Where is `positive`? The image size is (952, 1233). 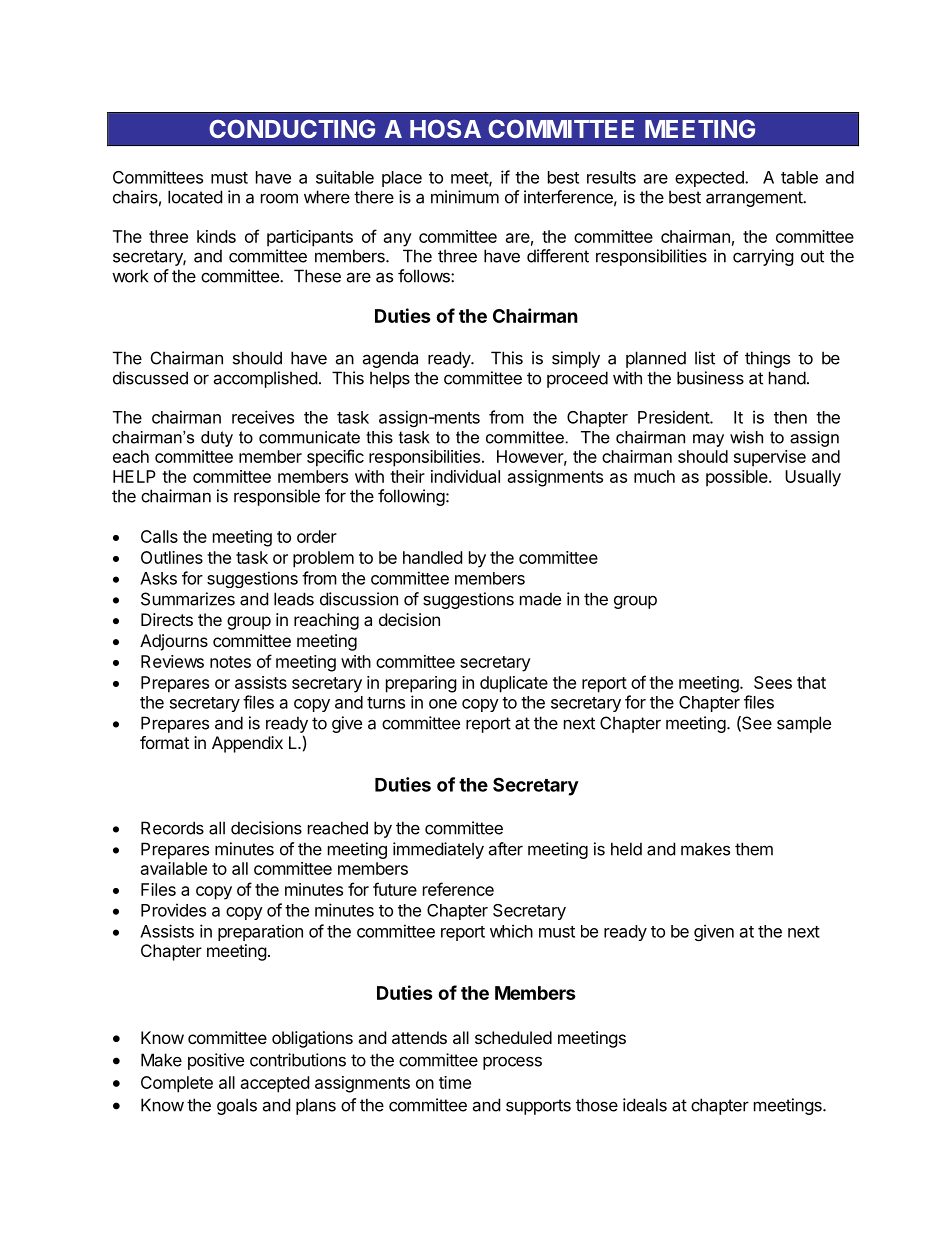
positive is located at coordinates (216, 1061).
